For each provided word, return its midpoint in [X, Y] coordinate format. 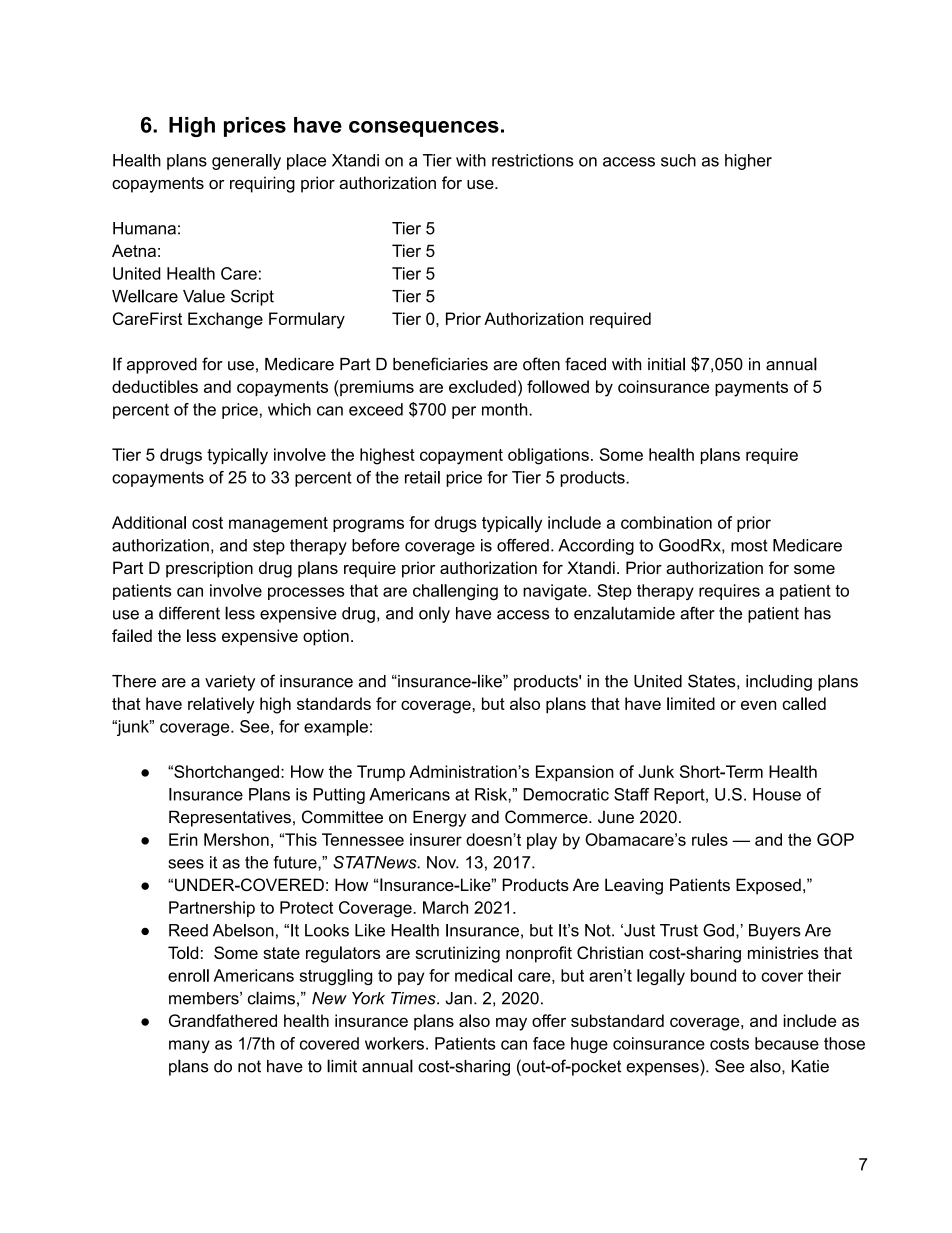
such [678, 160]
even [758, 705]
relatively [221, 705]
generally [246, 162]
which [289, 409]
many [189, 1046]
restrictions [533, 160]
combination [666, 522]
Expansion [575, 773]
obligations [548, 456]
